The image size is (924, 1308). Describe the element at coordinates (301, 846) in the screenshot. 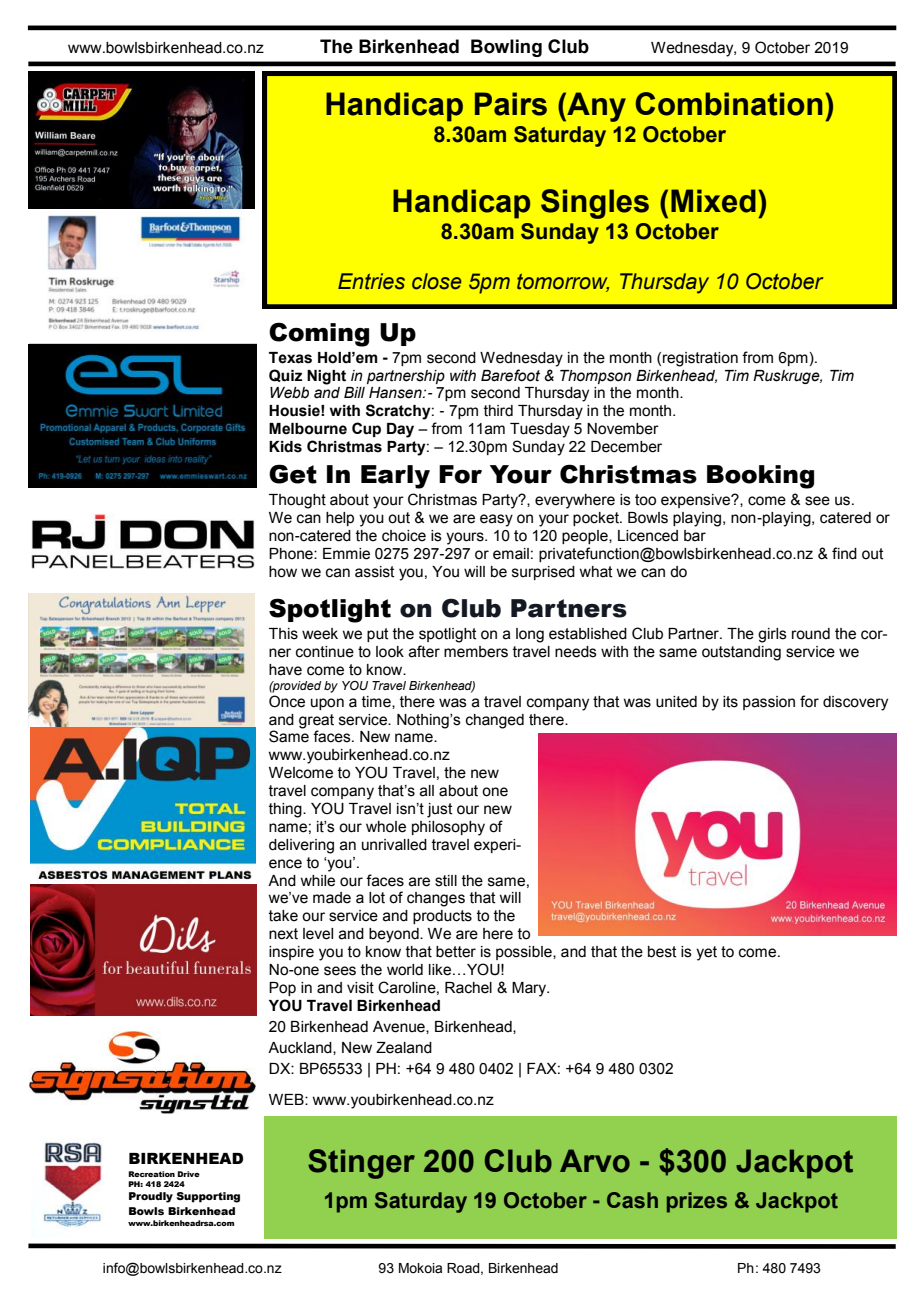

I see `delivering` at that location.
